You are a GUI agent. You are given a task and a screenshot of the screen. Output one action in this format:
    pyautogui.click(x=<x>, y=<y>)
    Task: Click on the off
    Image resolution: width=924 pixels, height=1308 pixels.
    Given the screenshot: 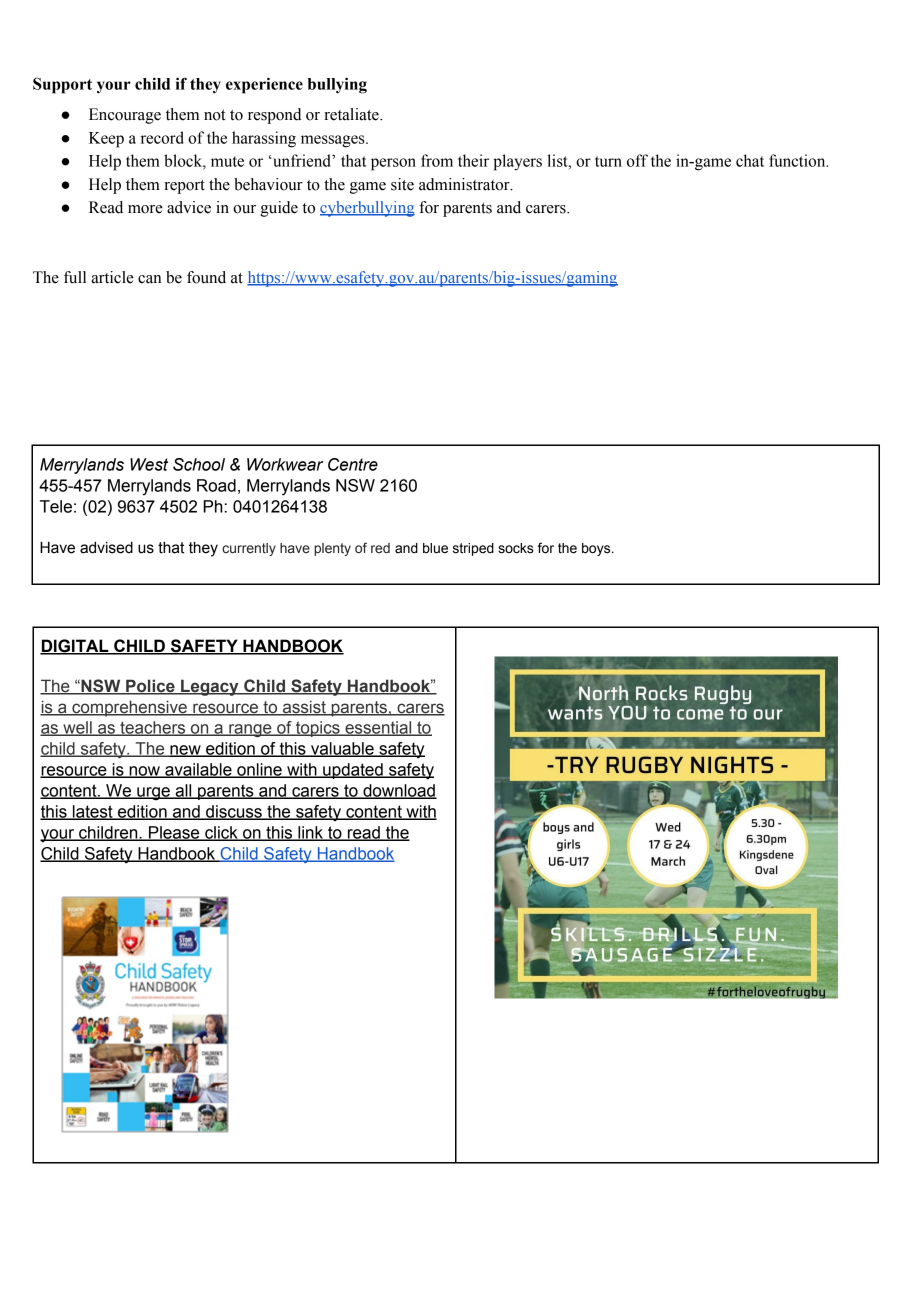 What is the action you would take?
    pyautogui.click(x=637, y=160)
